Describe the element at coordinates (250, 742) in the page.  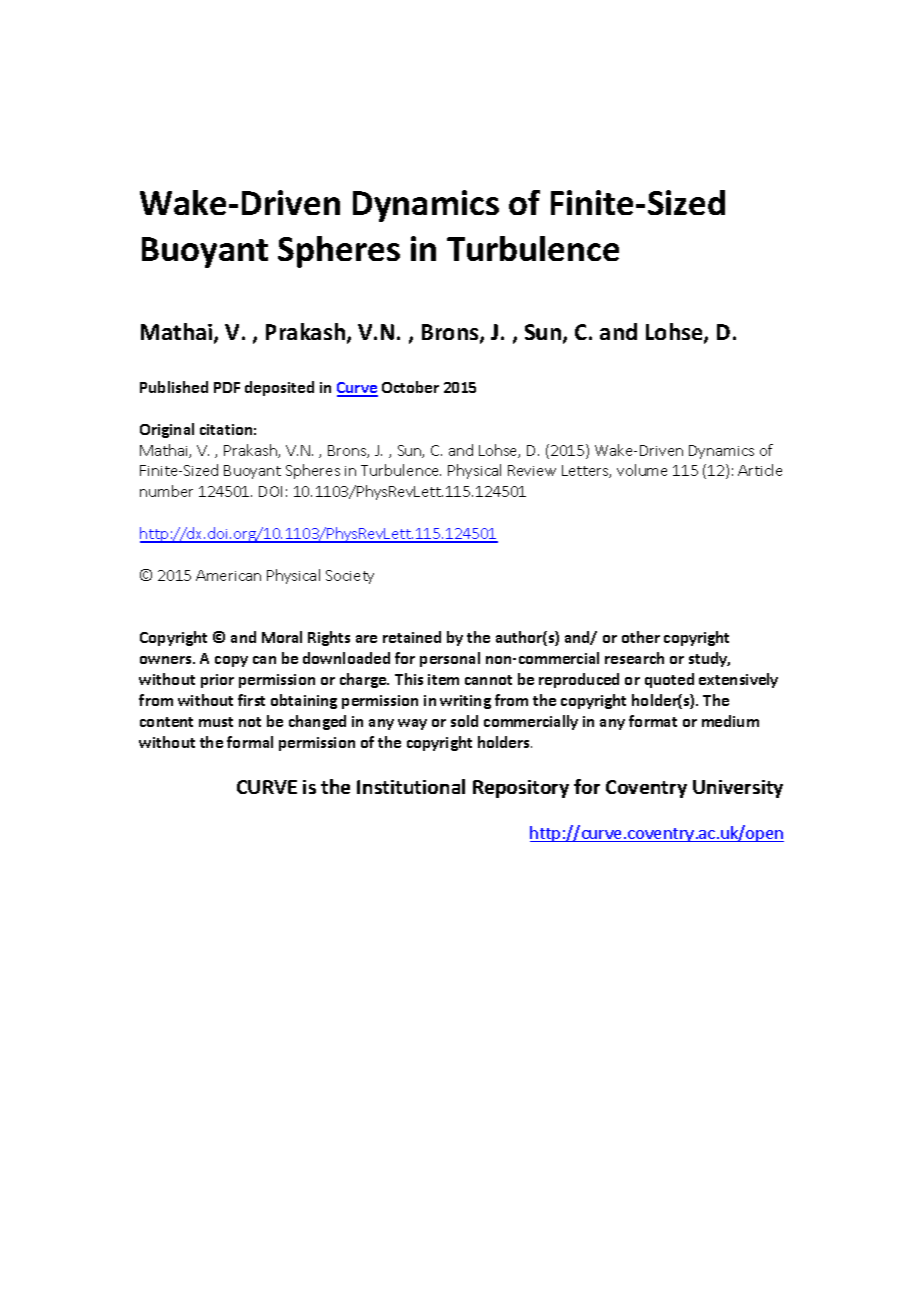
I see `formal` at that location.
